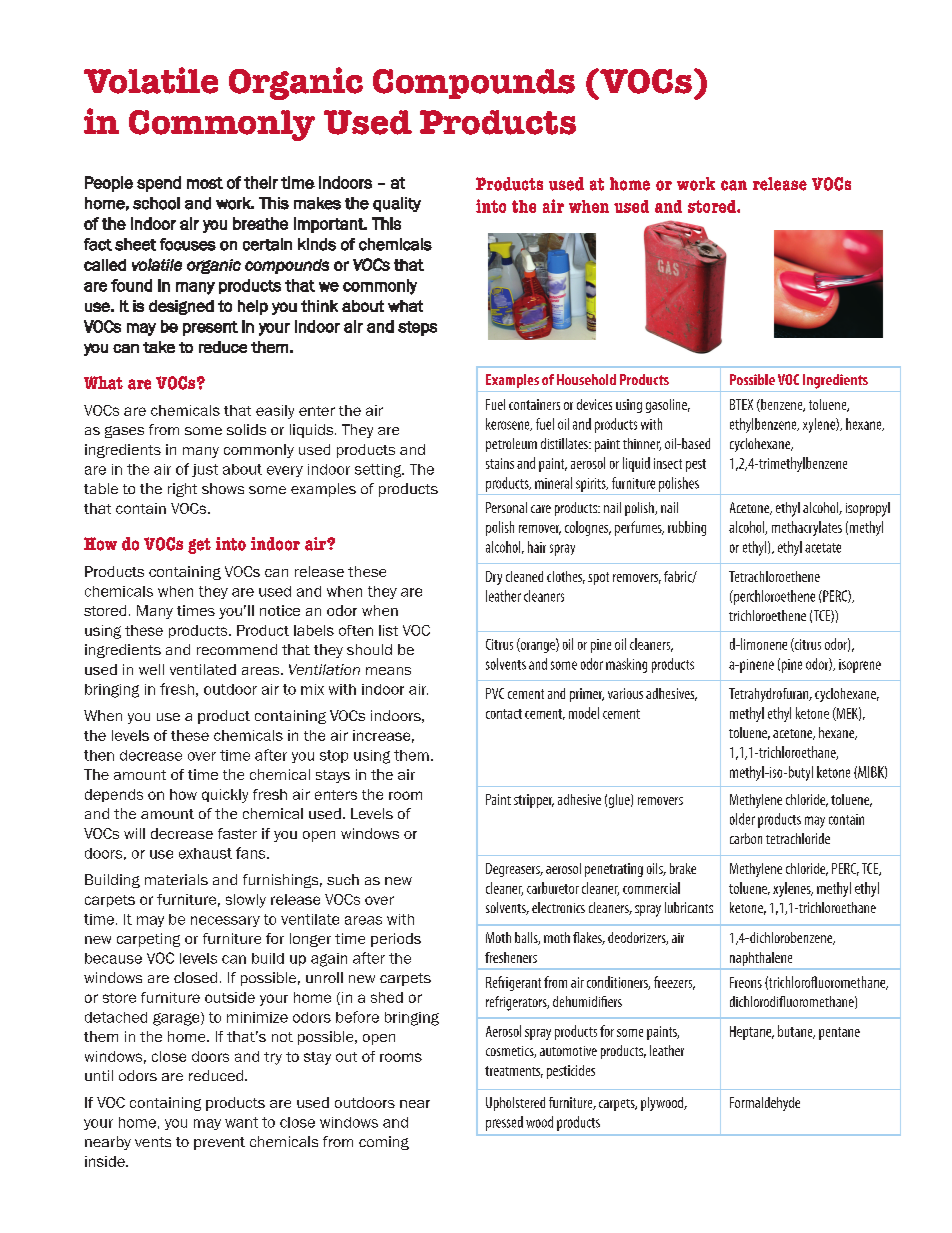 Image resolution: width=952 pixels, height=1233 pixels. What do you see at coordinates (511, 445) in the document?
I see `petroleum` at bounding box center [511, 445].
